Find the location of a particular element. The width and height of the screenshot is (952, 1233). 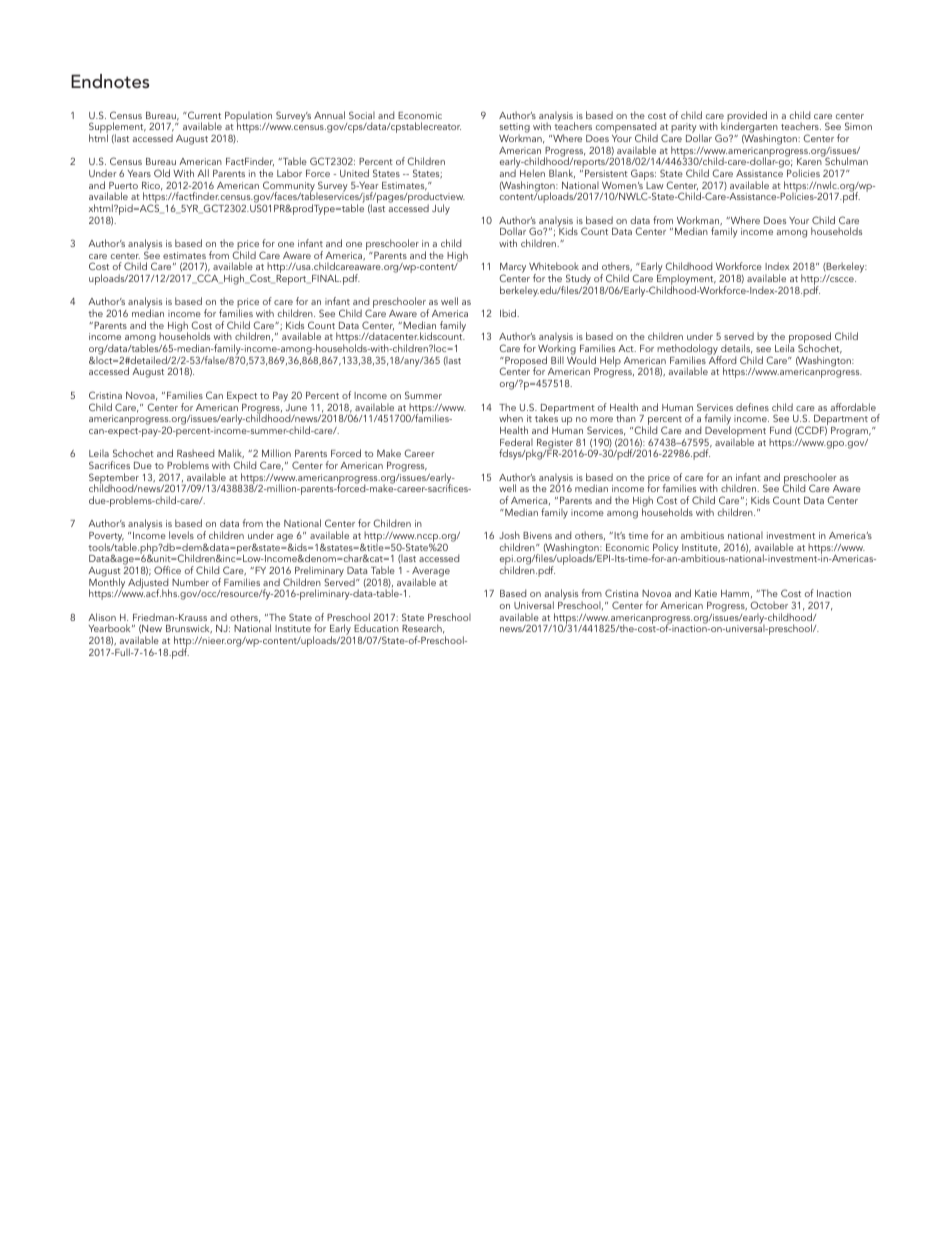

Federal is located at coordinates (516, 442).
